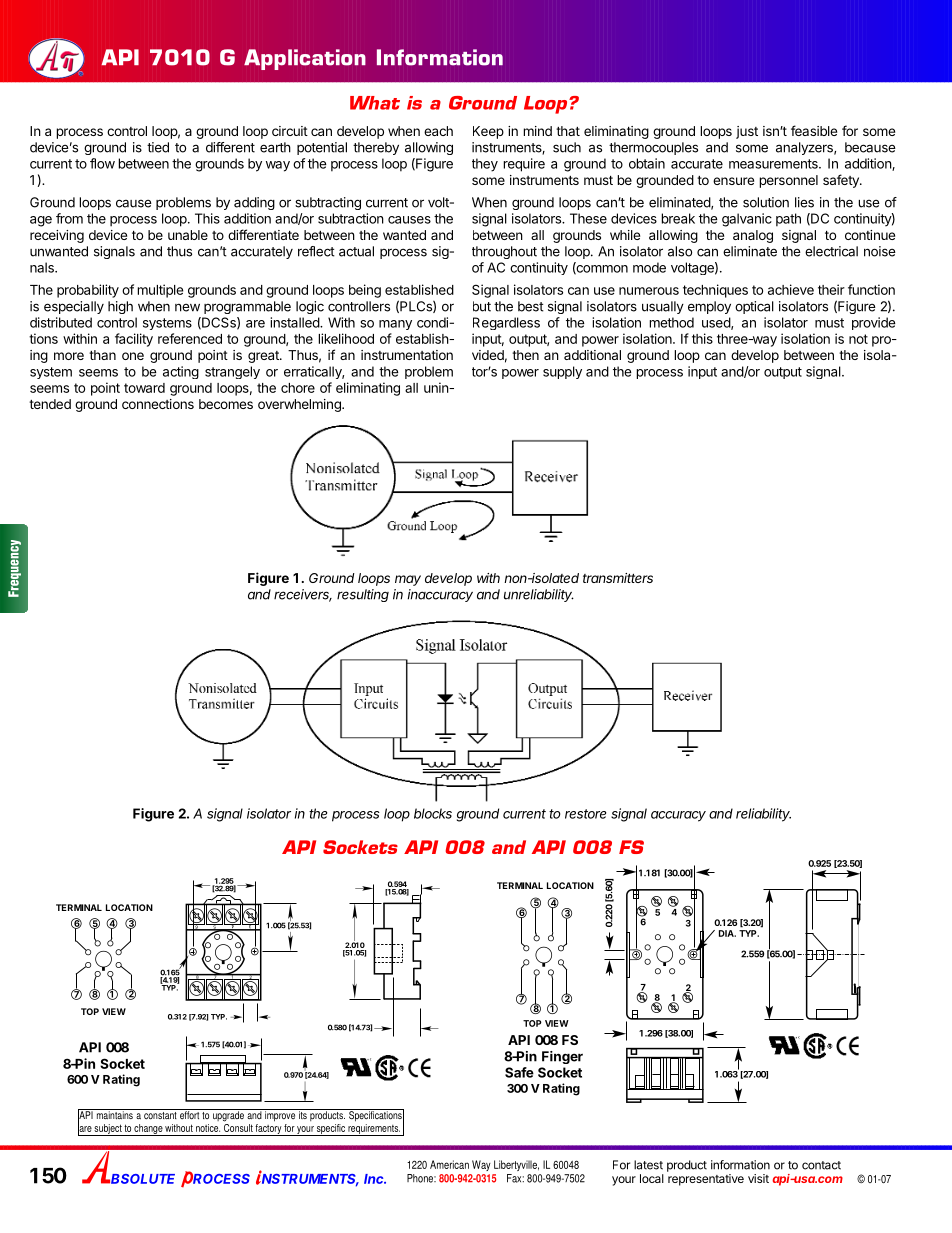 This screenshot has height=1233, width=952. Describe the element at coordinates (585, 814) in the screenshot. I see `restore` at that location.
